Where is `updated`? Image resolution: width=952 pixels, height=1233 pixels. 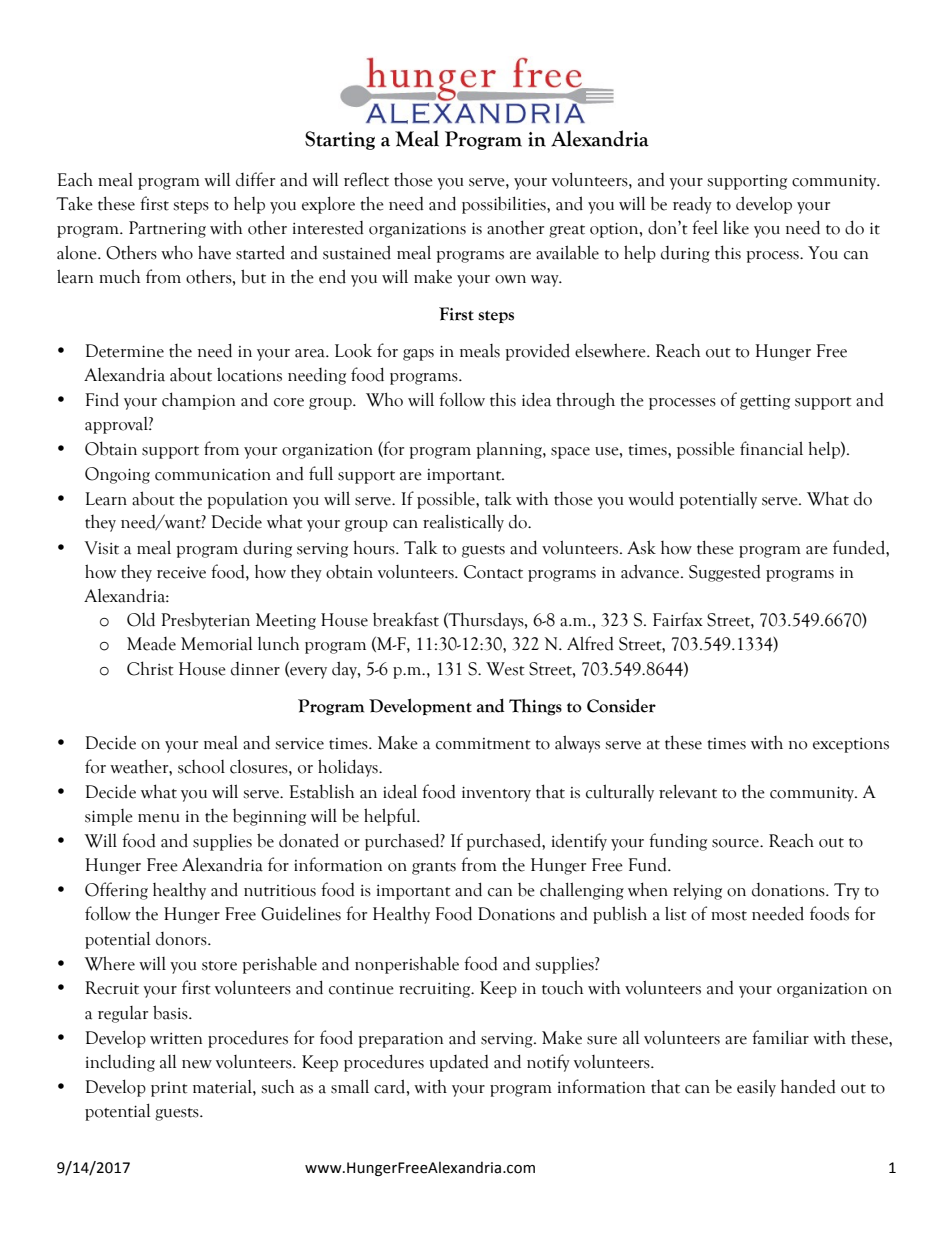
updated is located at coordinates (459, 1063).
